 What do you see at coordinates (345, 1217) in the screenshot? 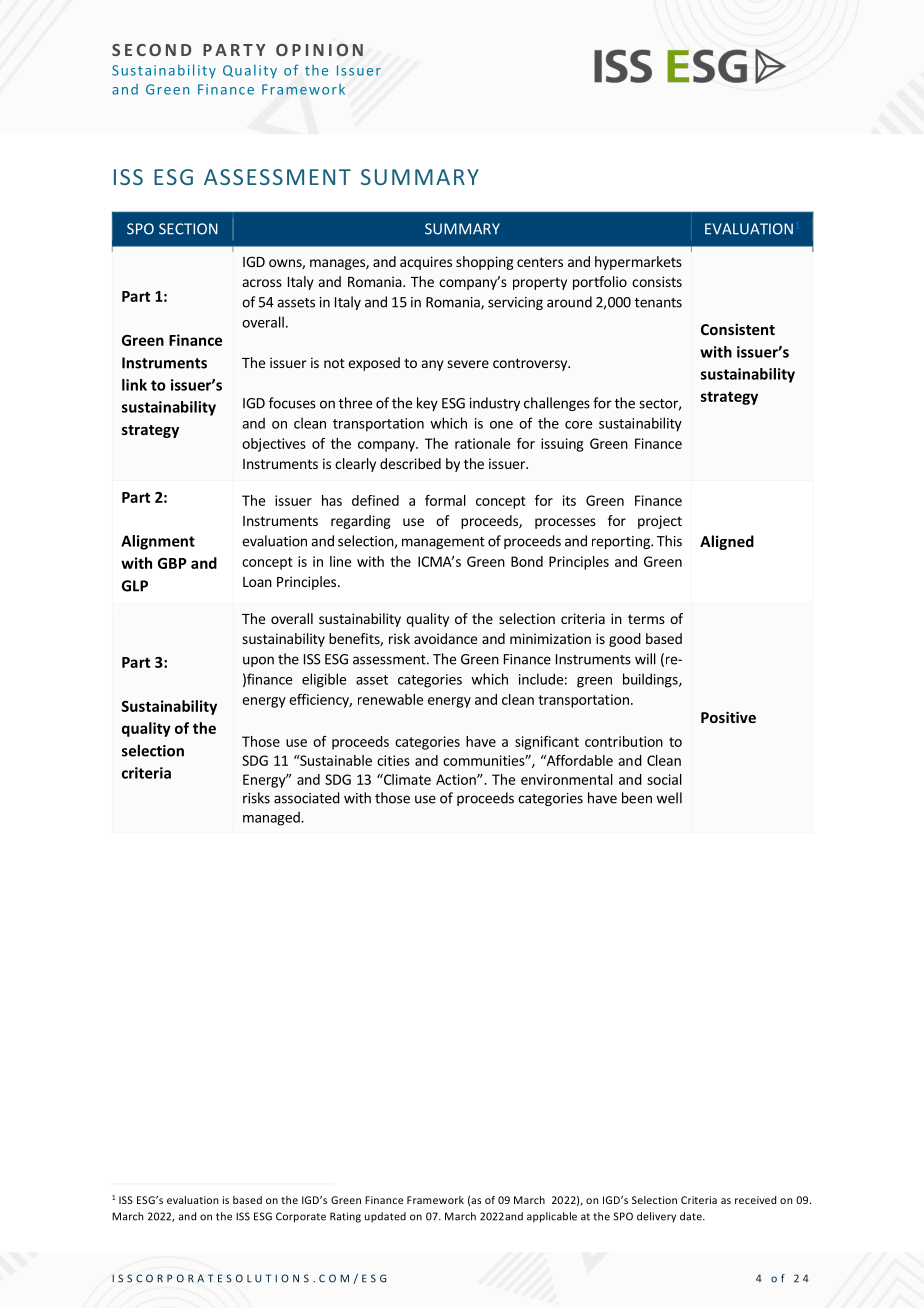
I see `Rating` at bounding box center [345, 1217].
